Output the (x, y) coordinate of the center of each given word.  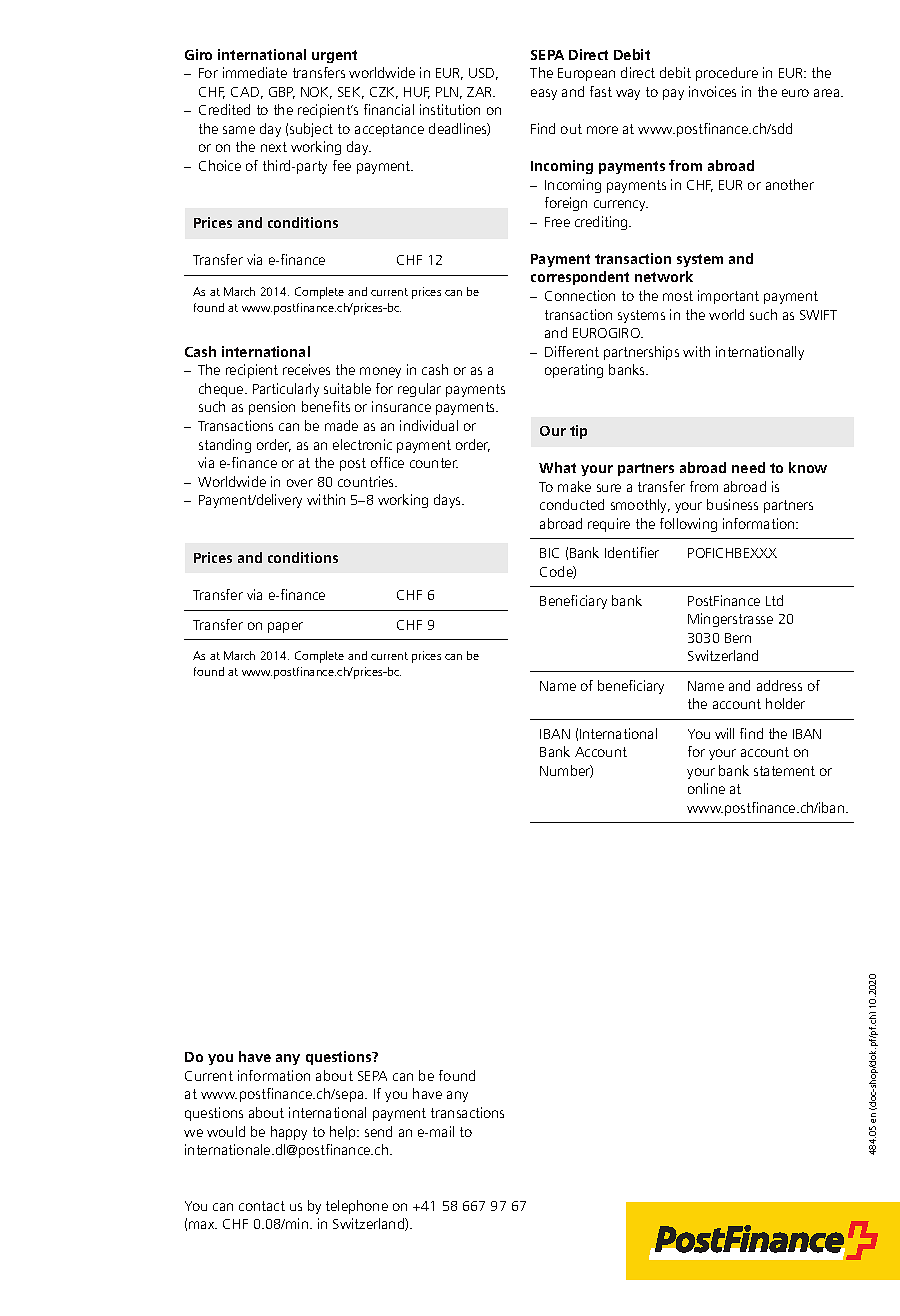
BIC (549, 553)
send (378, 1131)
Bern (738, 638)
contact (262, 1206)
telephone (357, 1207)
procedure (727, 74)
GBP (282, 93)
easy (544, 94)
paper (285, 627)
